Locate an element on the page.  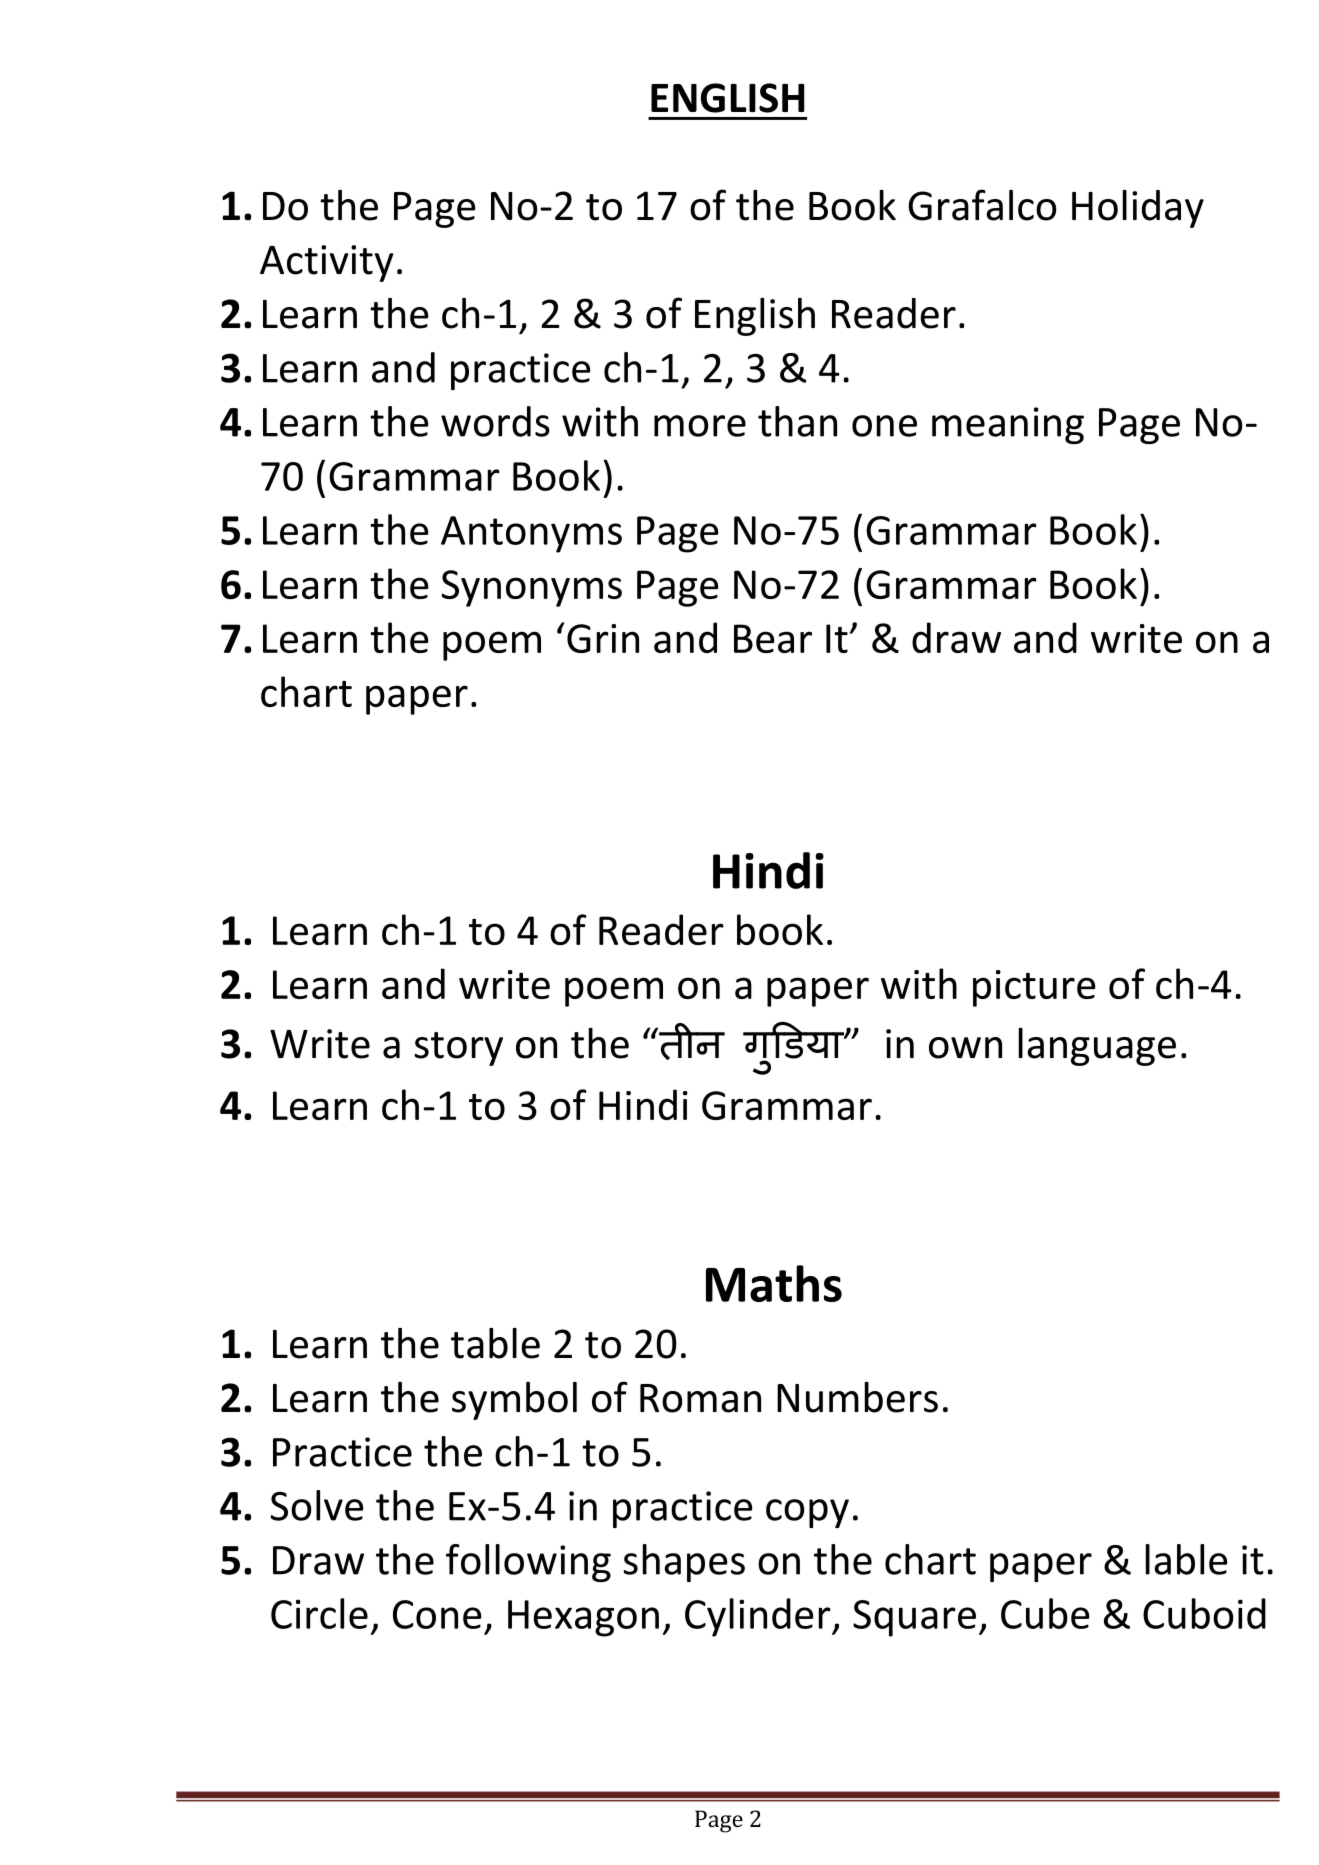
Cylinder is located at coordinates (759, 1617).
